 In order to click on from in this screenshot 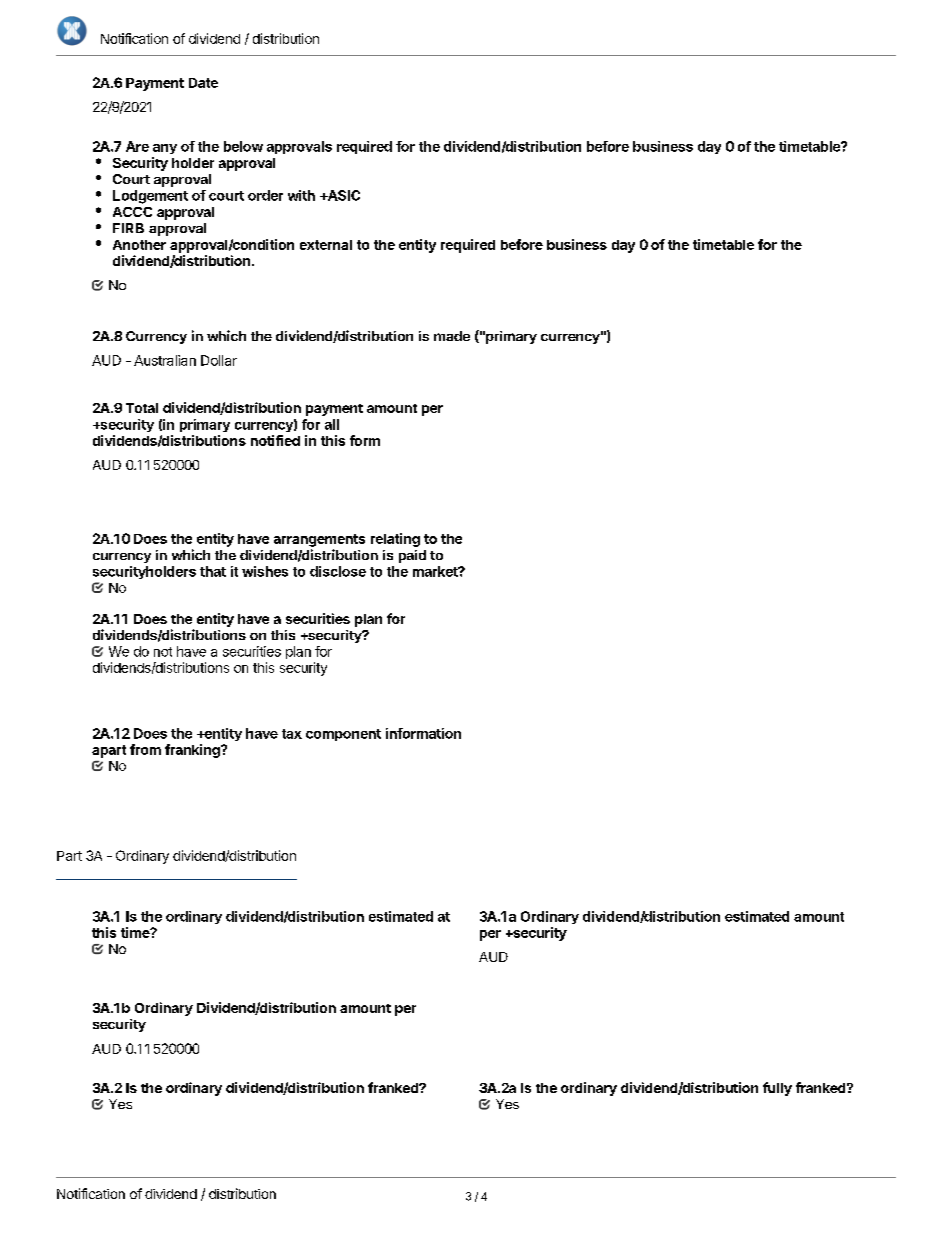, I will do `click(145, 749)`.
